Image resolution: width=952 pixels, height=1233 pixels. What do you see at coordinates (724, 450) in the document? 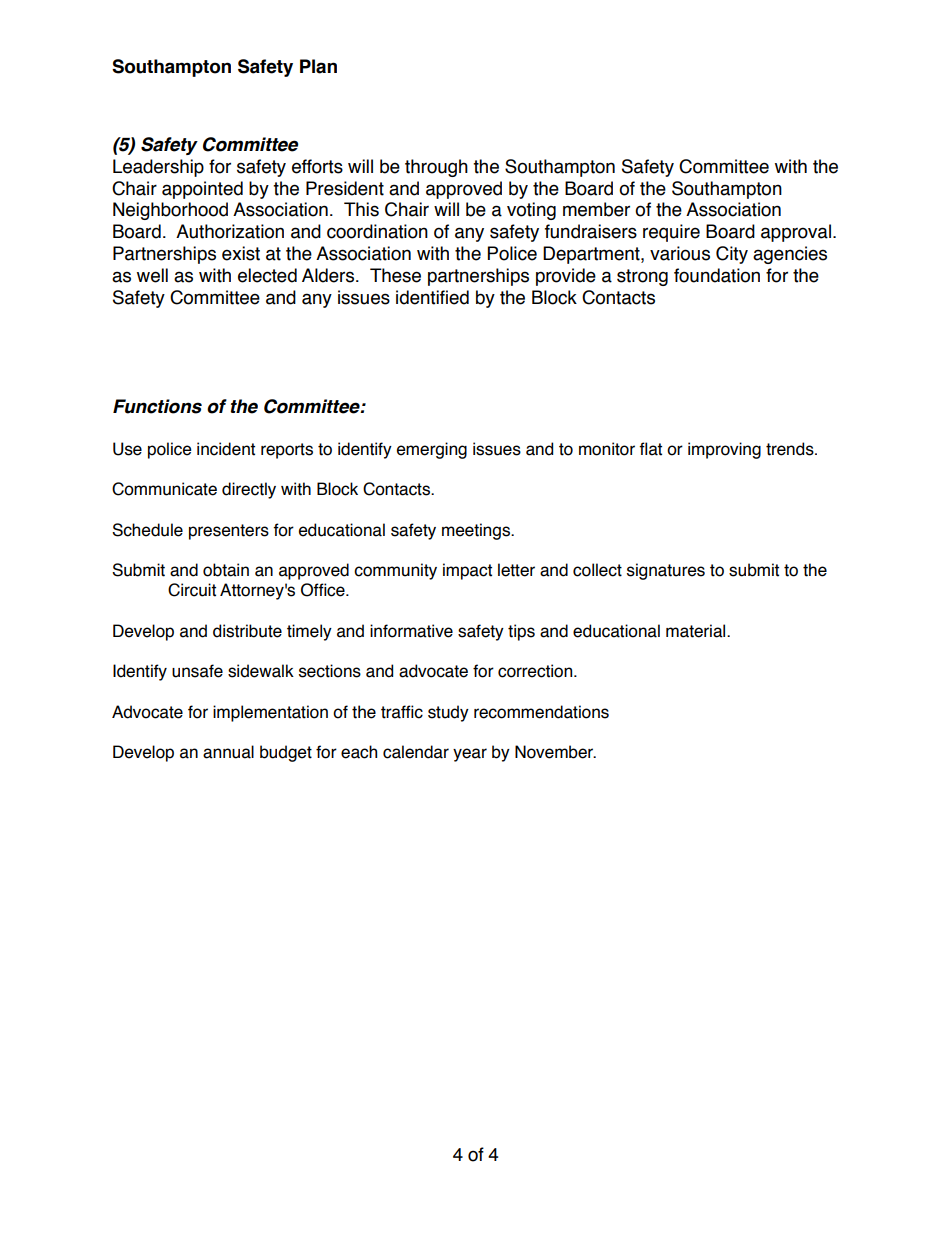
I see `improving` at bounding box center [724, 450].
